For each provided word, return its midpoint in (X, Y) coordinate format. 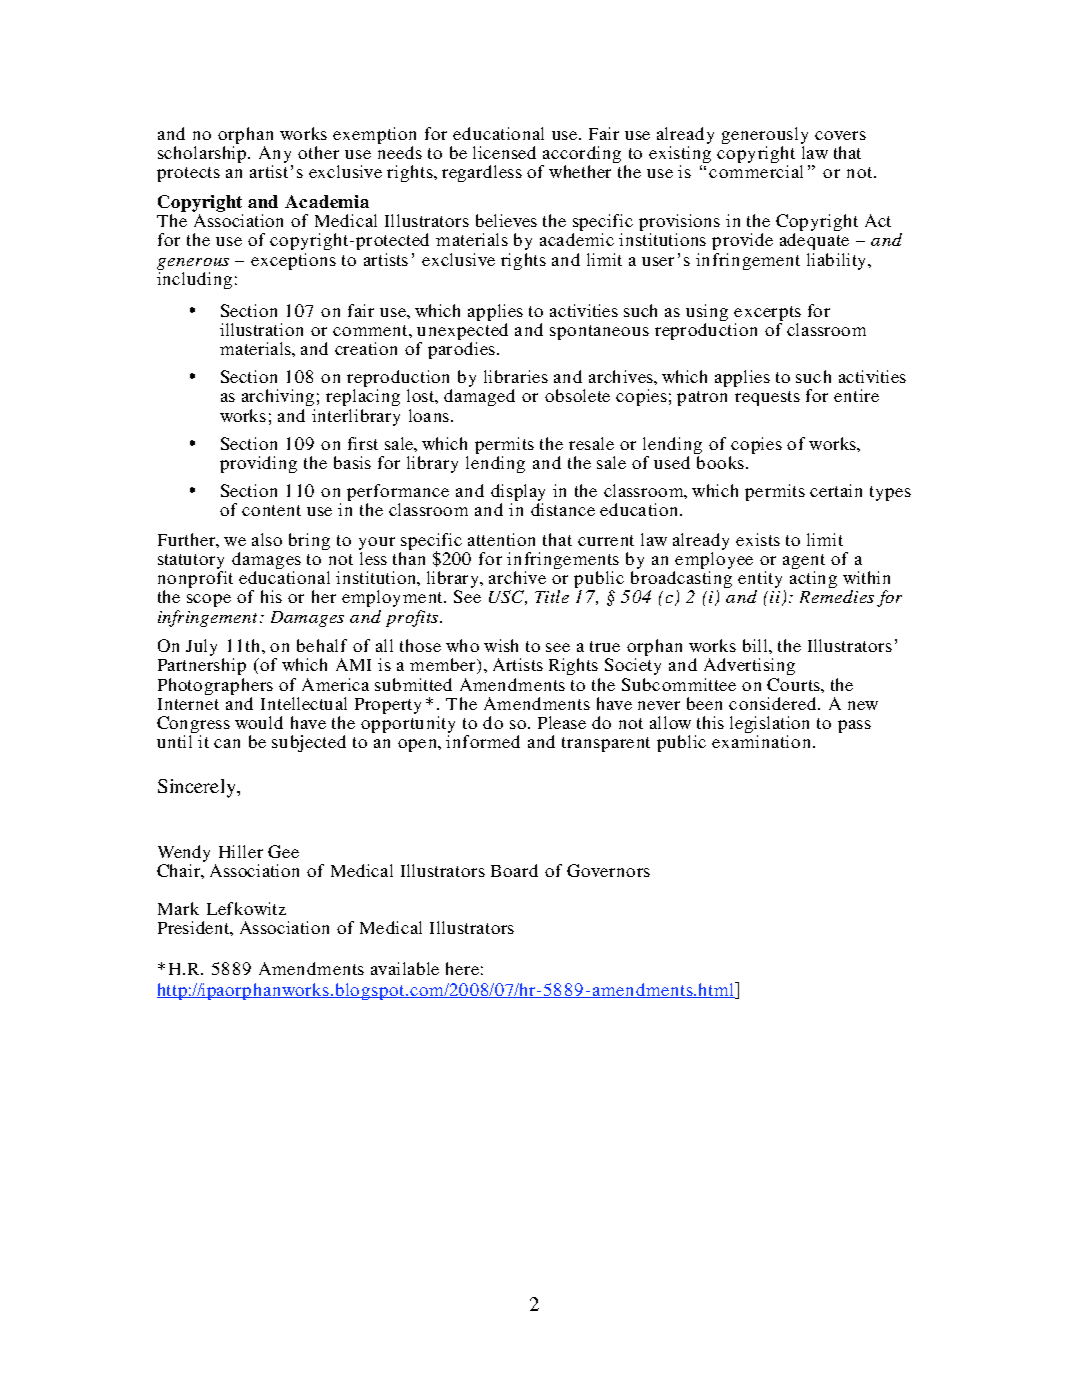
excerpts (767, 315)
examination (763, 741)
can (227, 743)
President (195, 928)
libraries (516, 376)
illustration (261, 329)
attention (501, 539)
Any (276, 156)
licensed (504, 152)
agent (804, 563)
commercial (756, 171)
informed (483, 741)
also (267, 539)
